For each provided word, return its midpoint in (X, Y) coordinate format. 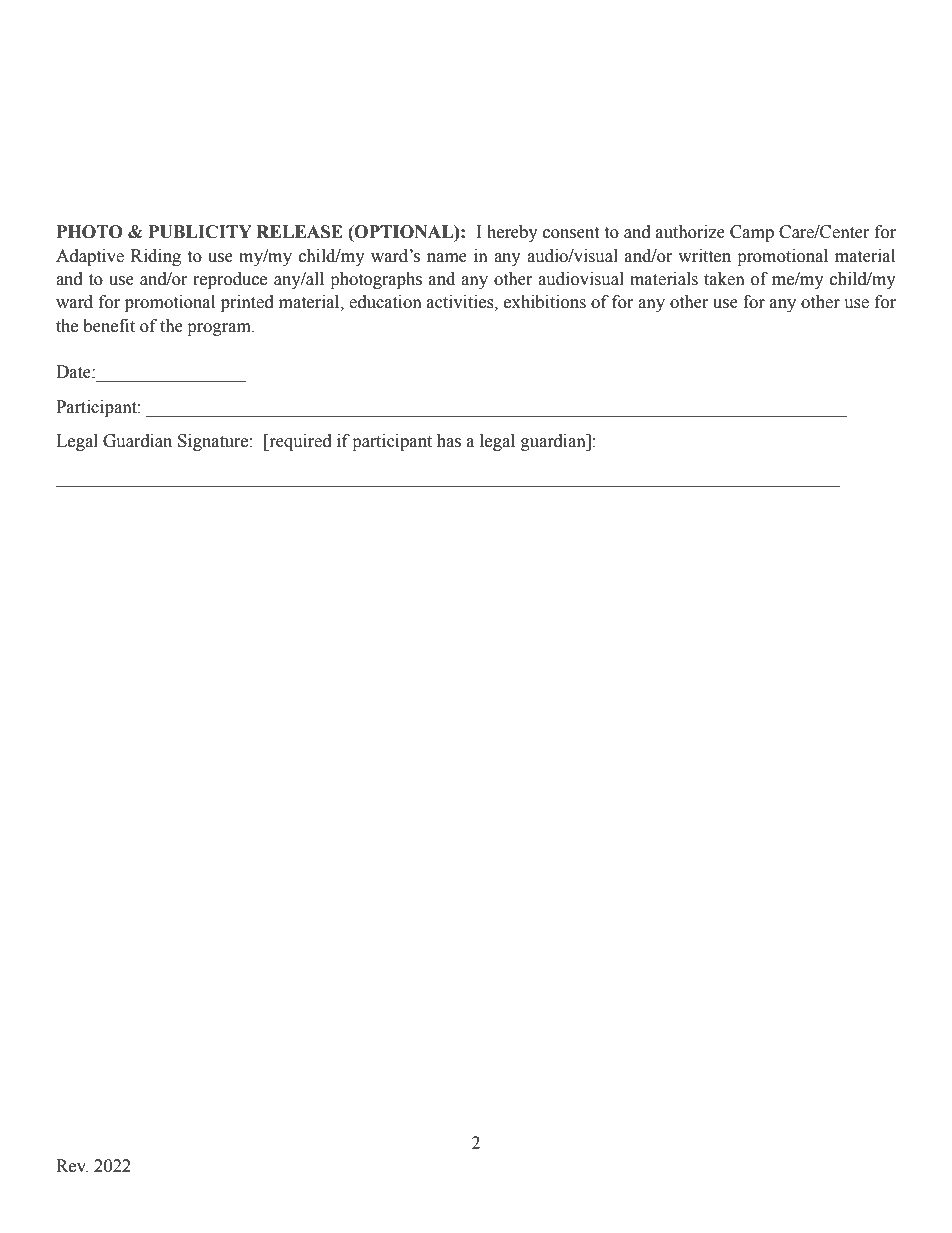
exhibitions (545, 302)
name (447, 258)
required (299, 442)
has (449, 441)
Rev (72, 1166)
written (704, 256)
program (220, 329)
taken (724, 279)
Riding (156, 257)
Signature (214, 442)
